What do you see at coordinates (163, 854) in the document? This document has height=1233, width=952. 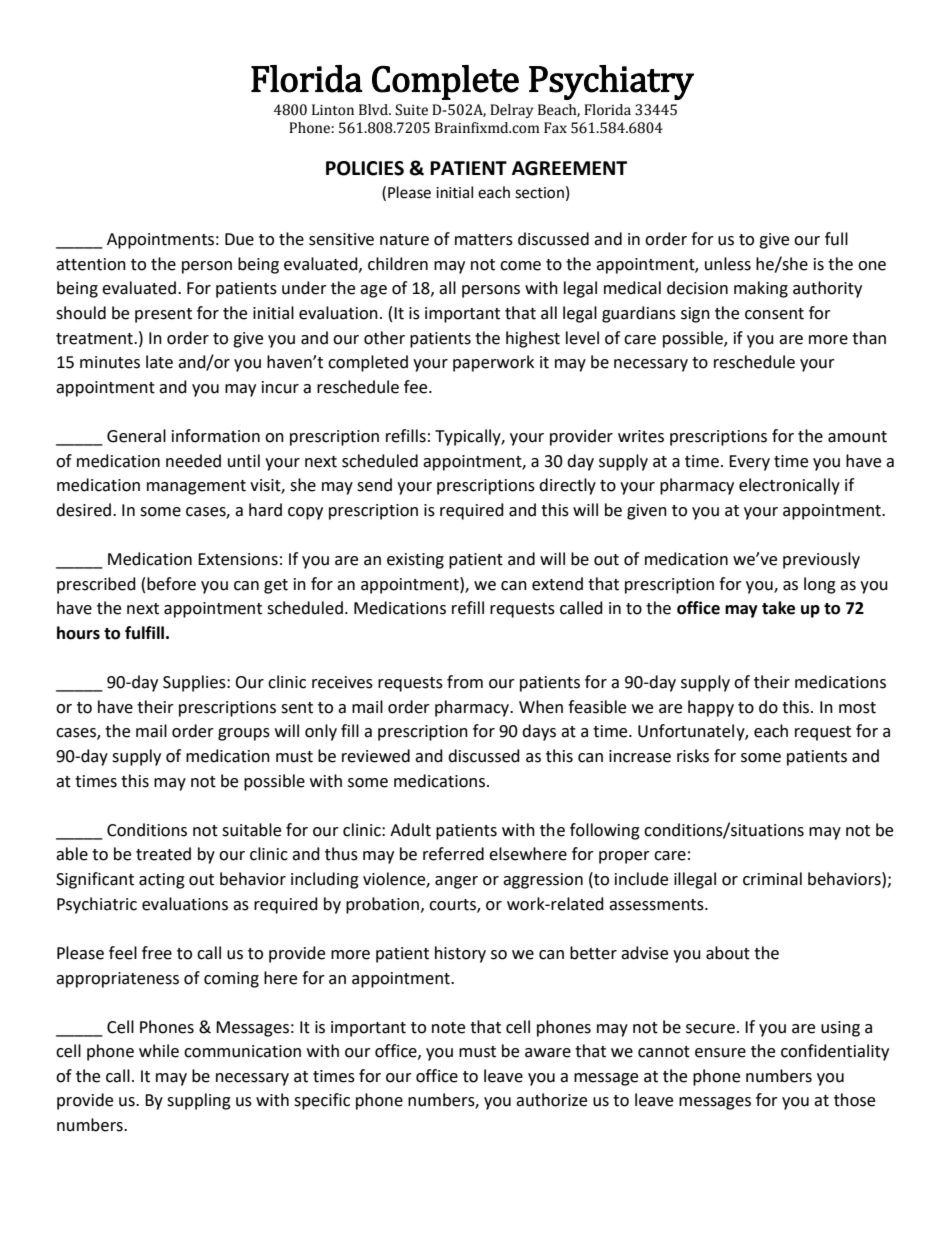 I see `treated` at bounding box center [163, 854].
